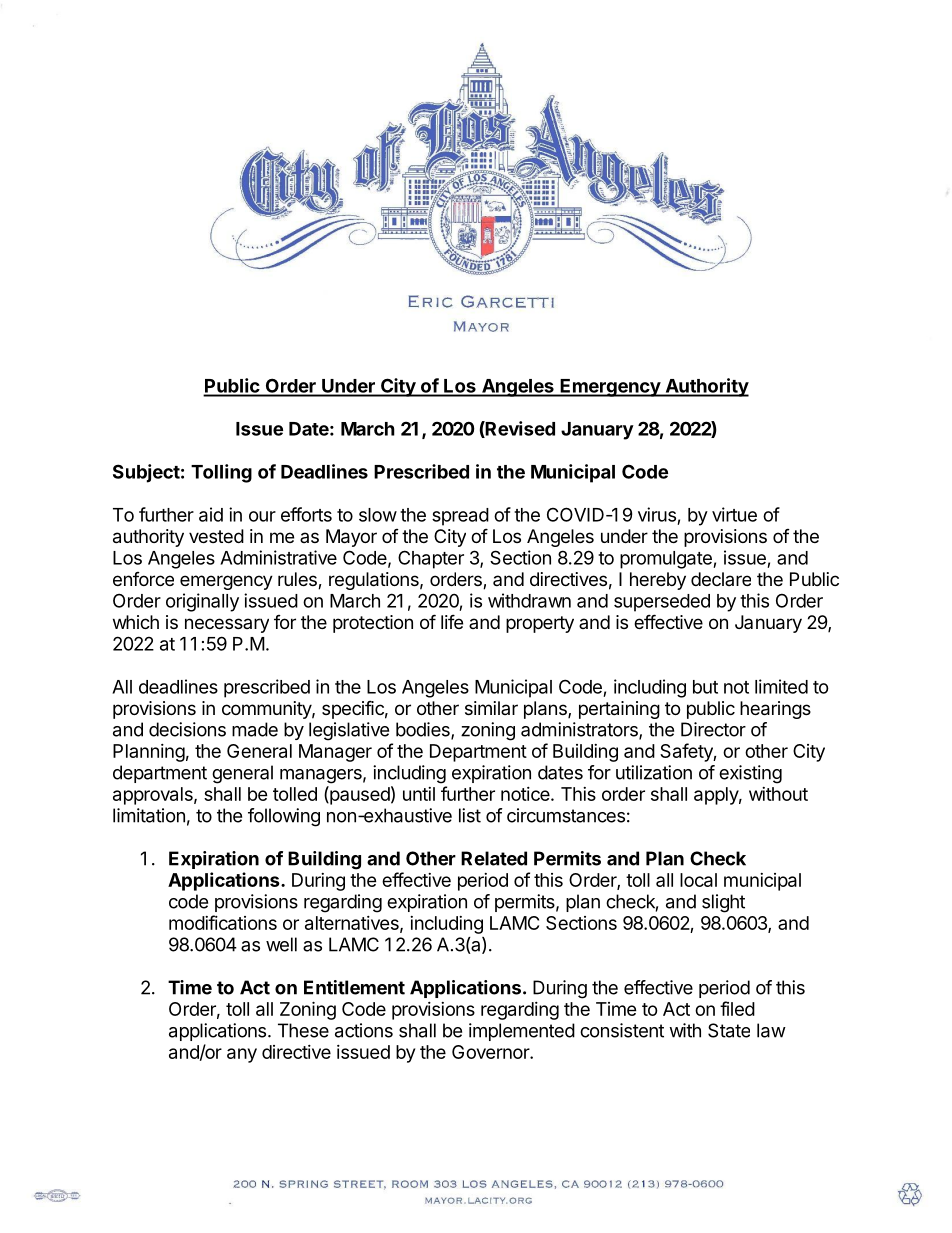  I want to click on existing, so click(750, 774).
